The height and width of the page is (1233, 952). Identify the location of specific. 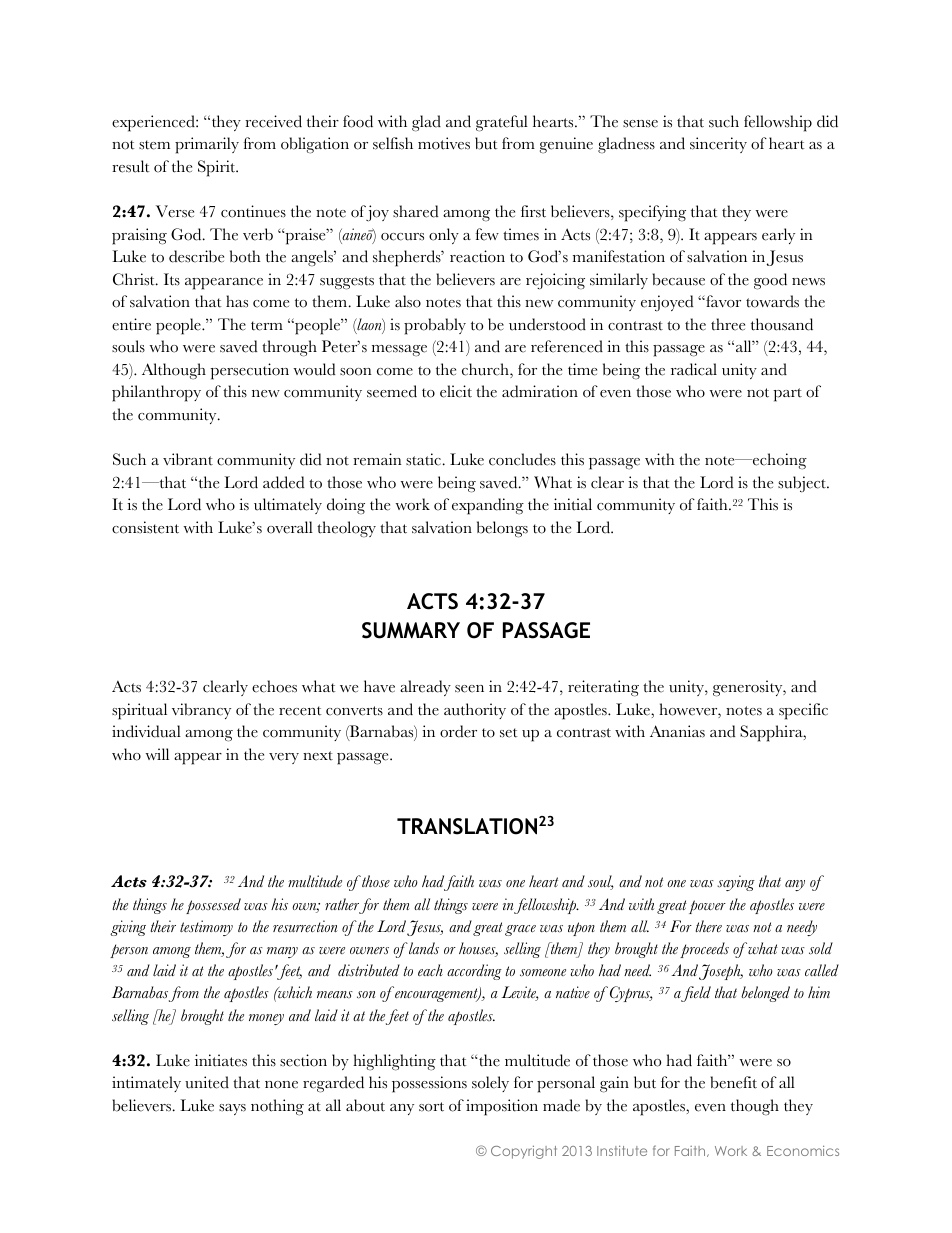
(803, 711).
